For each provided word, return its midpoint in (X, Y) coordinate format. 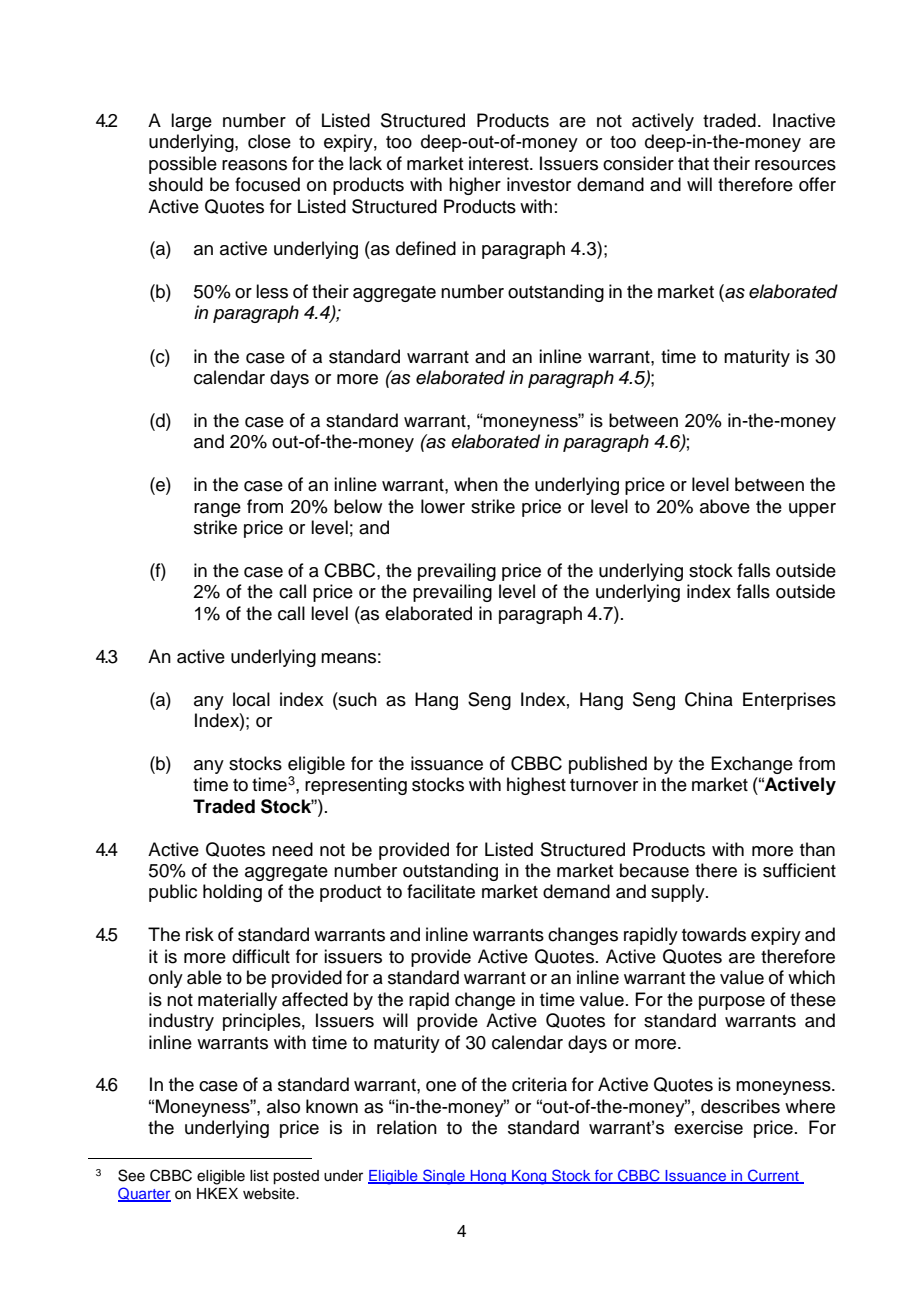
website (270, 1194)
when (476, 484)
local (251, 699)
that (693, 163)
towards (714, 934)
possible (183, 165)
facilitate (441, 891)
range (217, 510)
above (725, 506)
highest (536, 786)
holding (232, 893)
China (709, 699)
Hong (488, 1177)
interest (500, 163)
